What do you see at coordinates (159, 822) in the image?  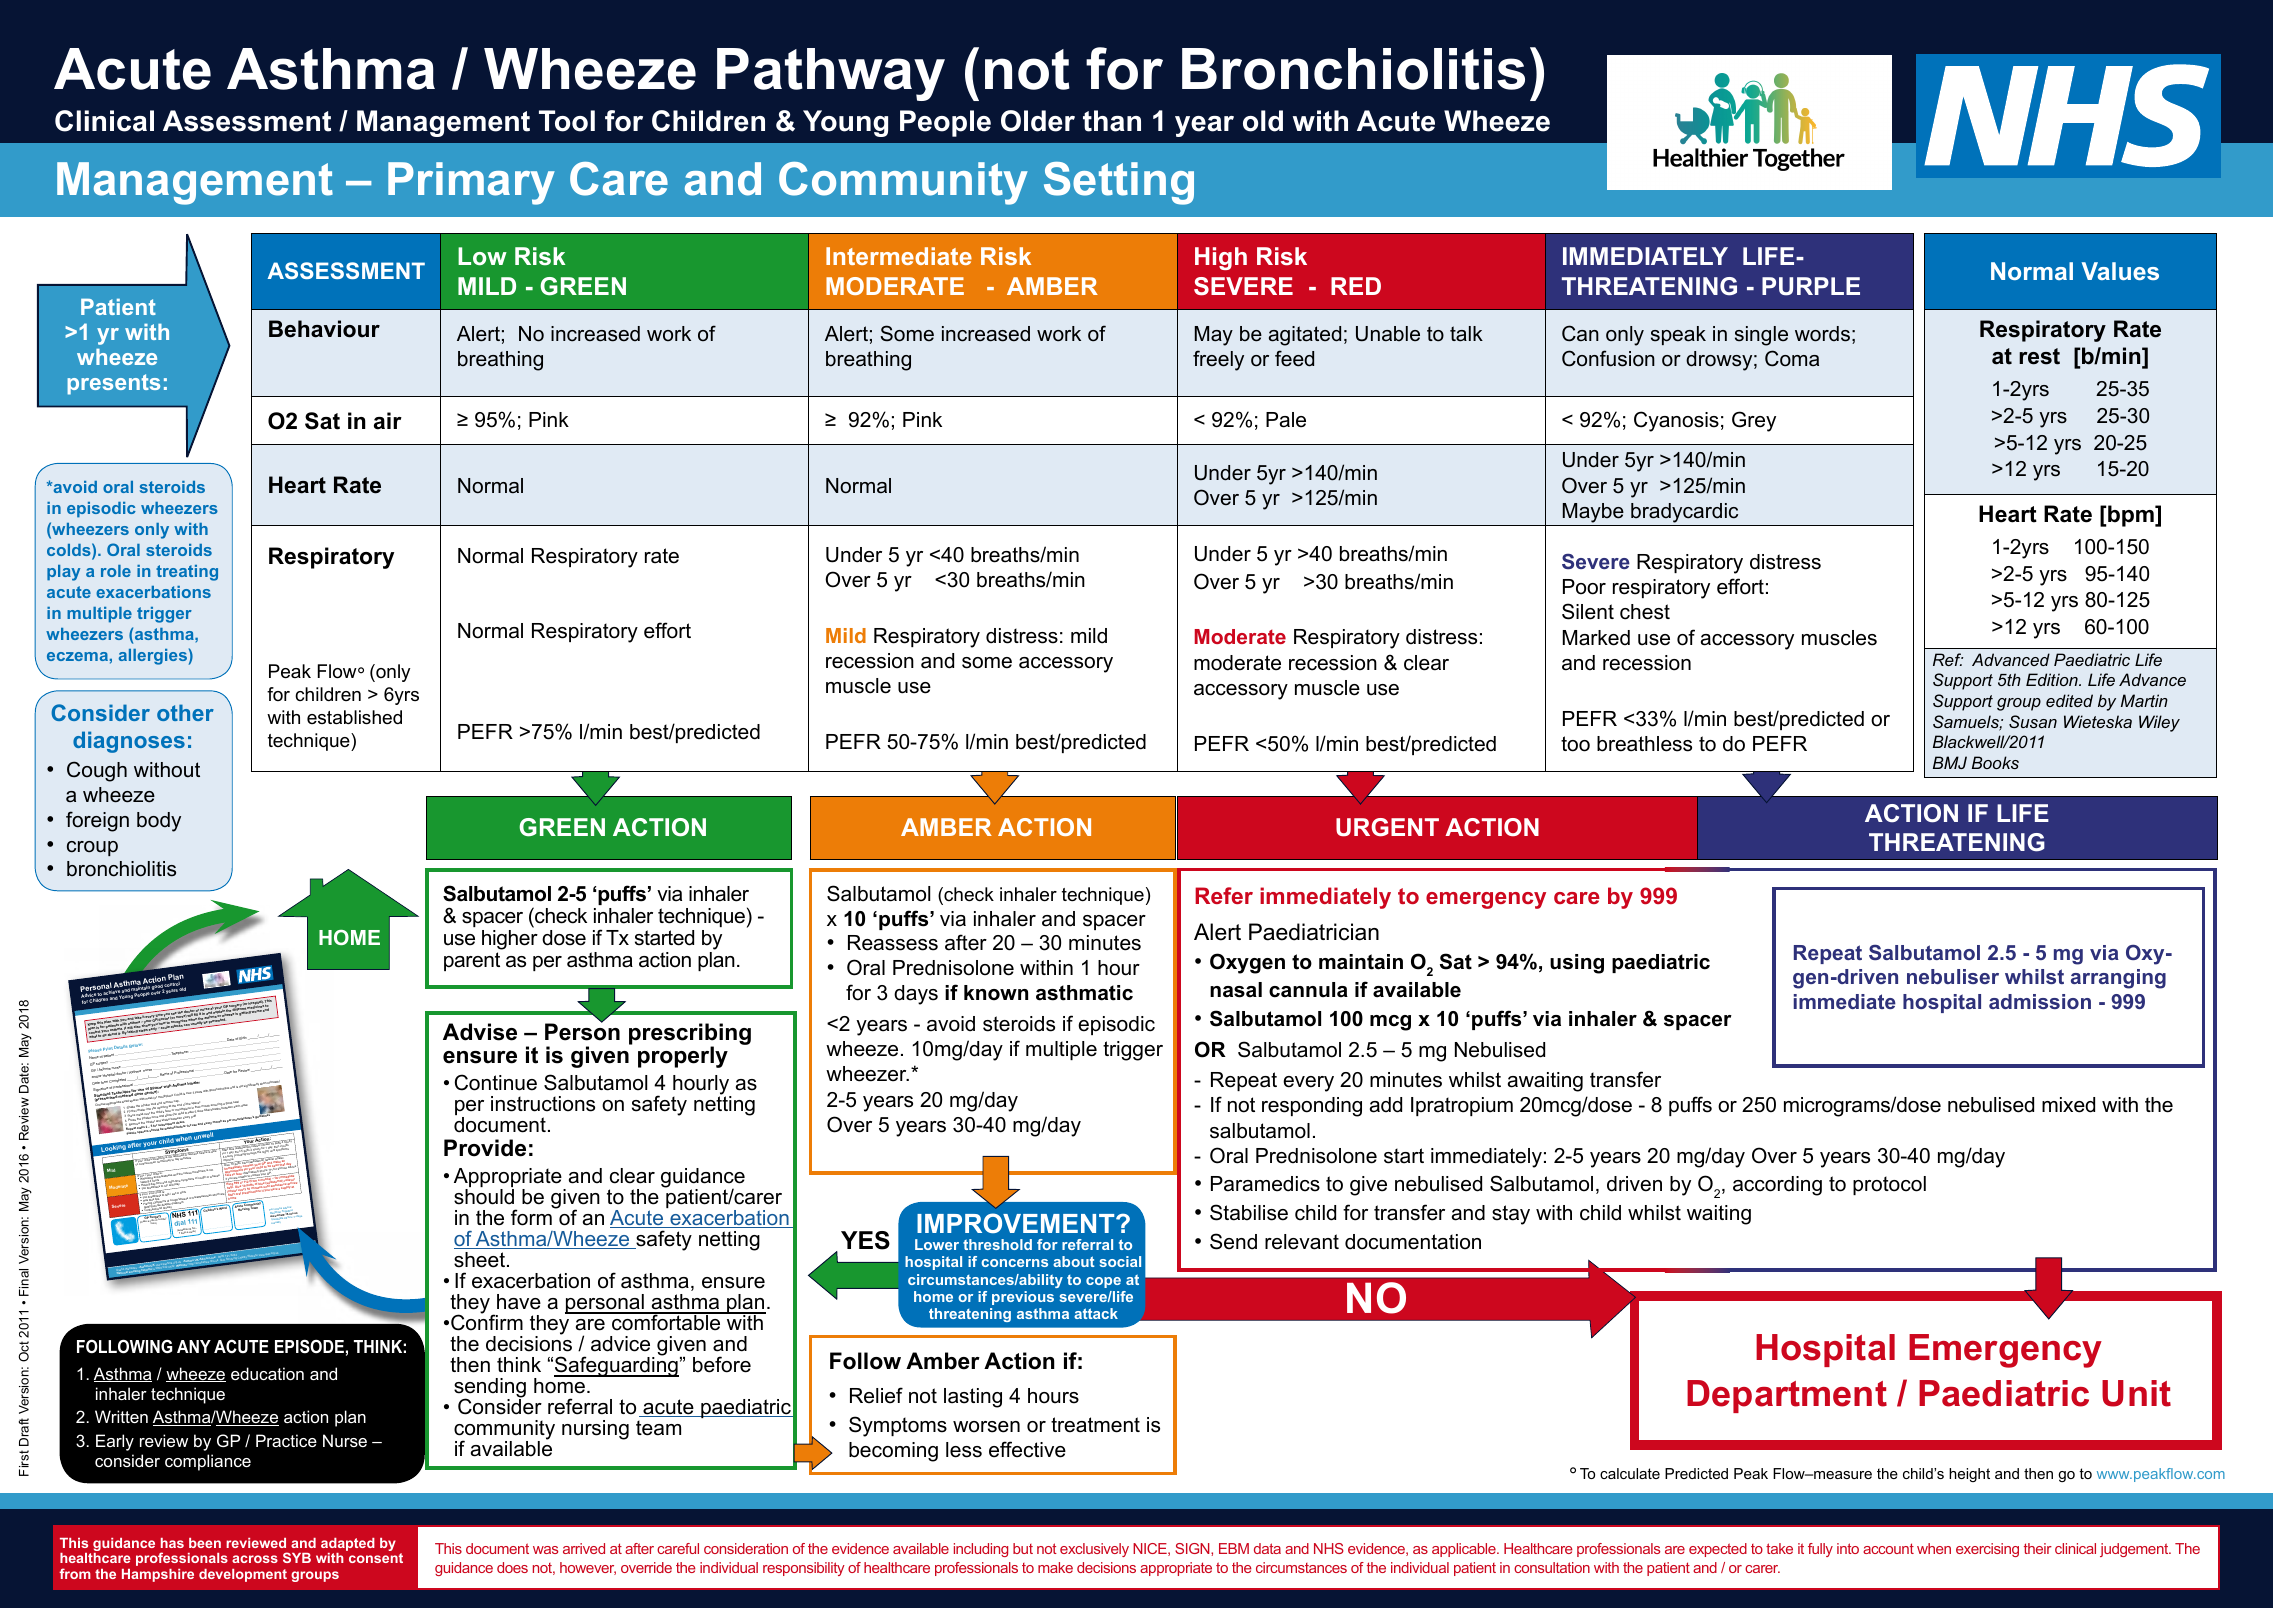 I see `body` at bounding box center [159, 822].
